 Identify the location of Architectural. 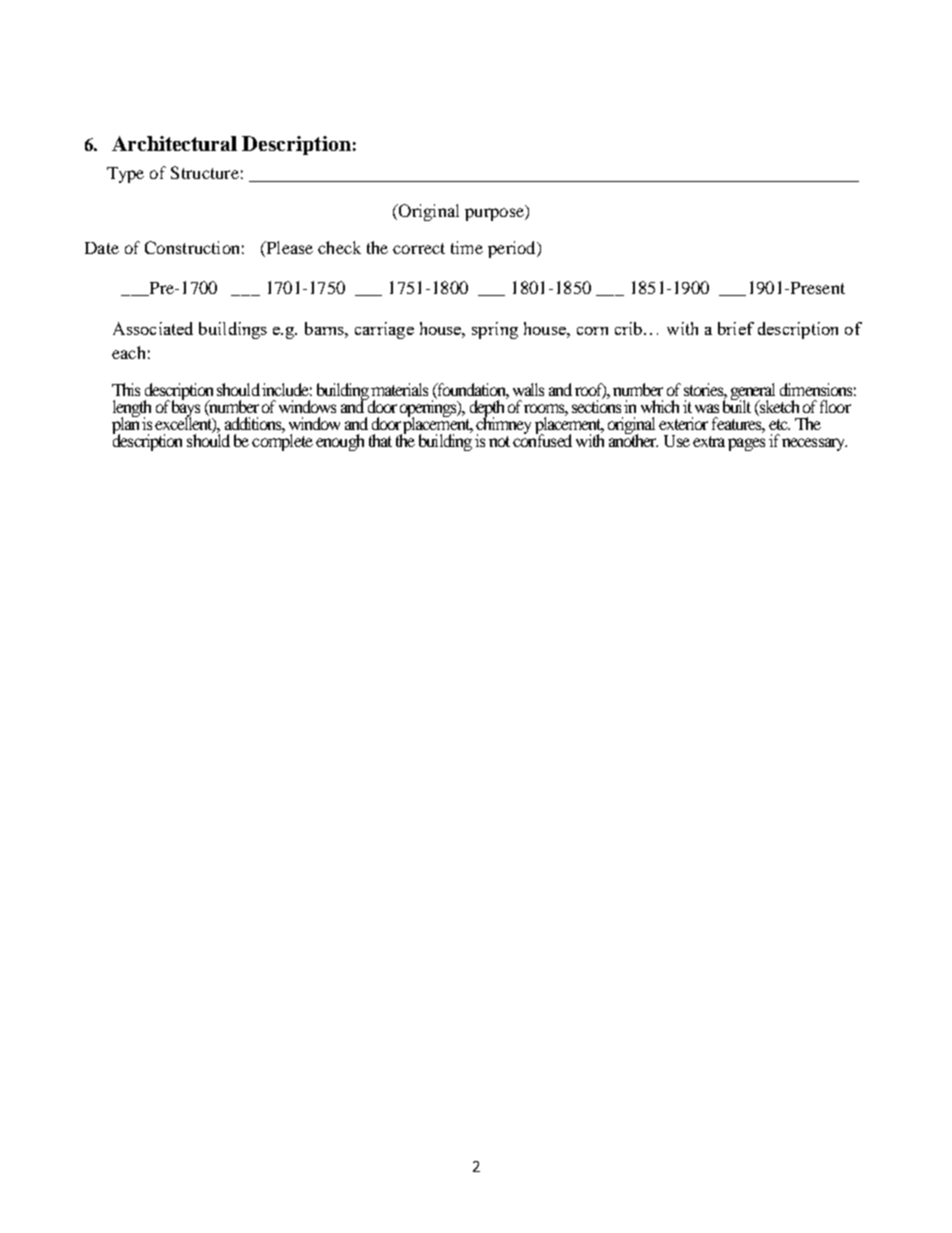
(174, 143).
